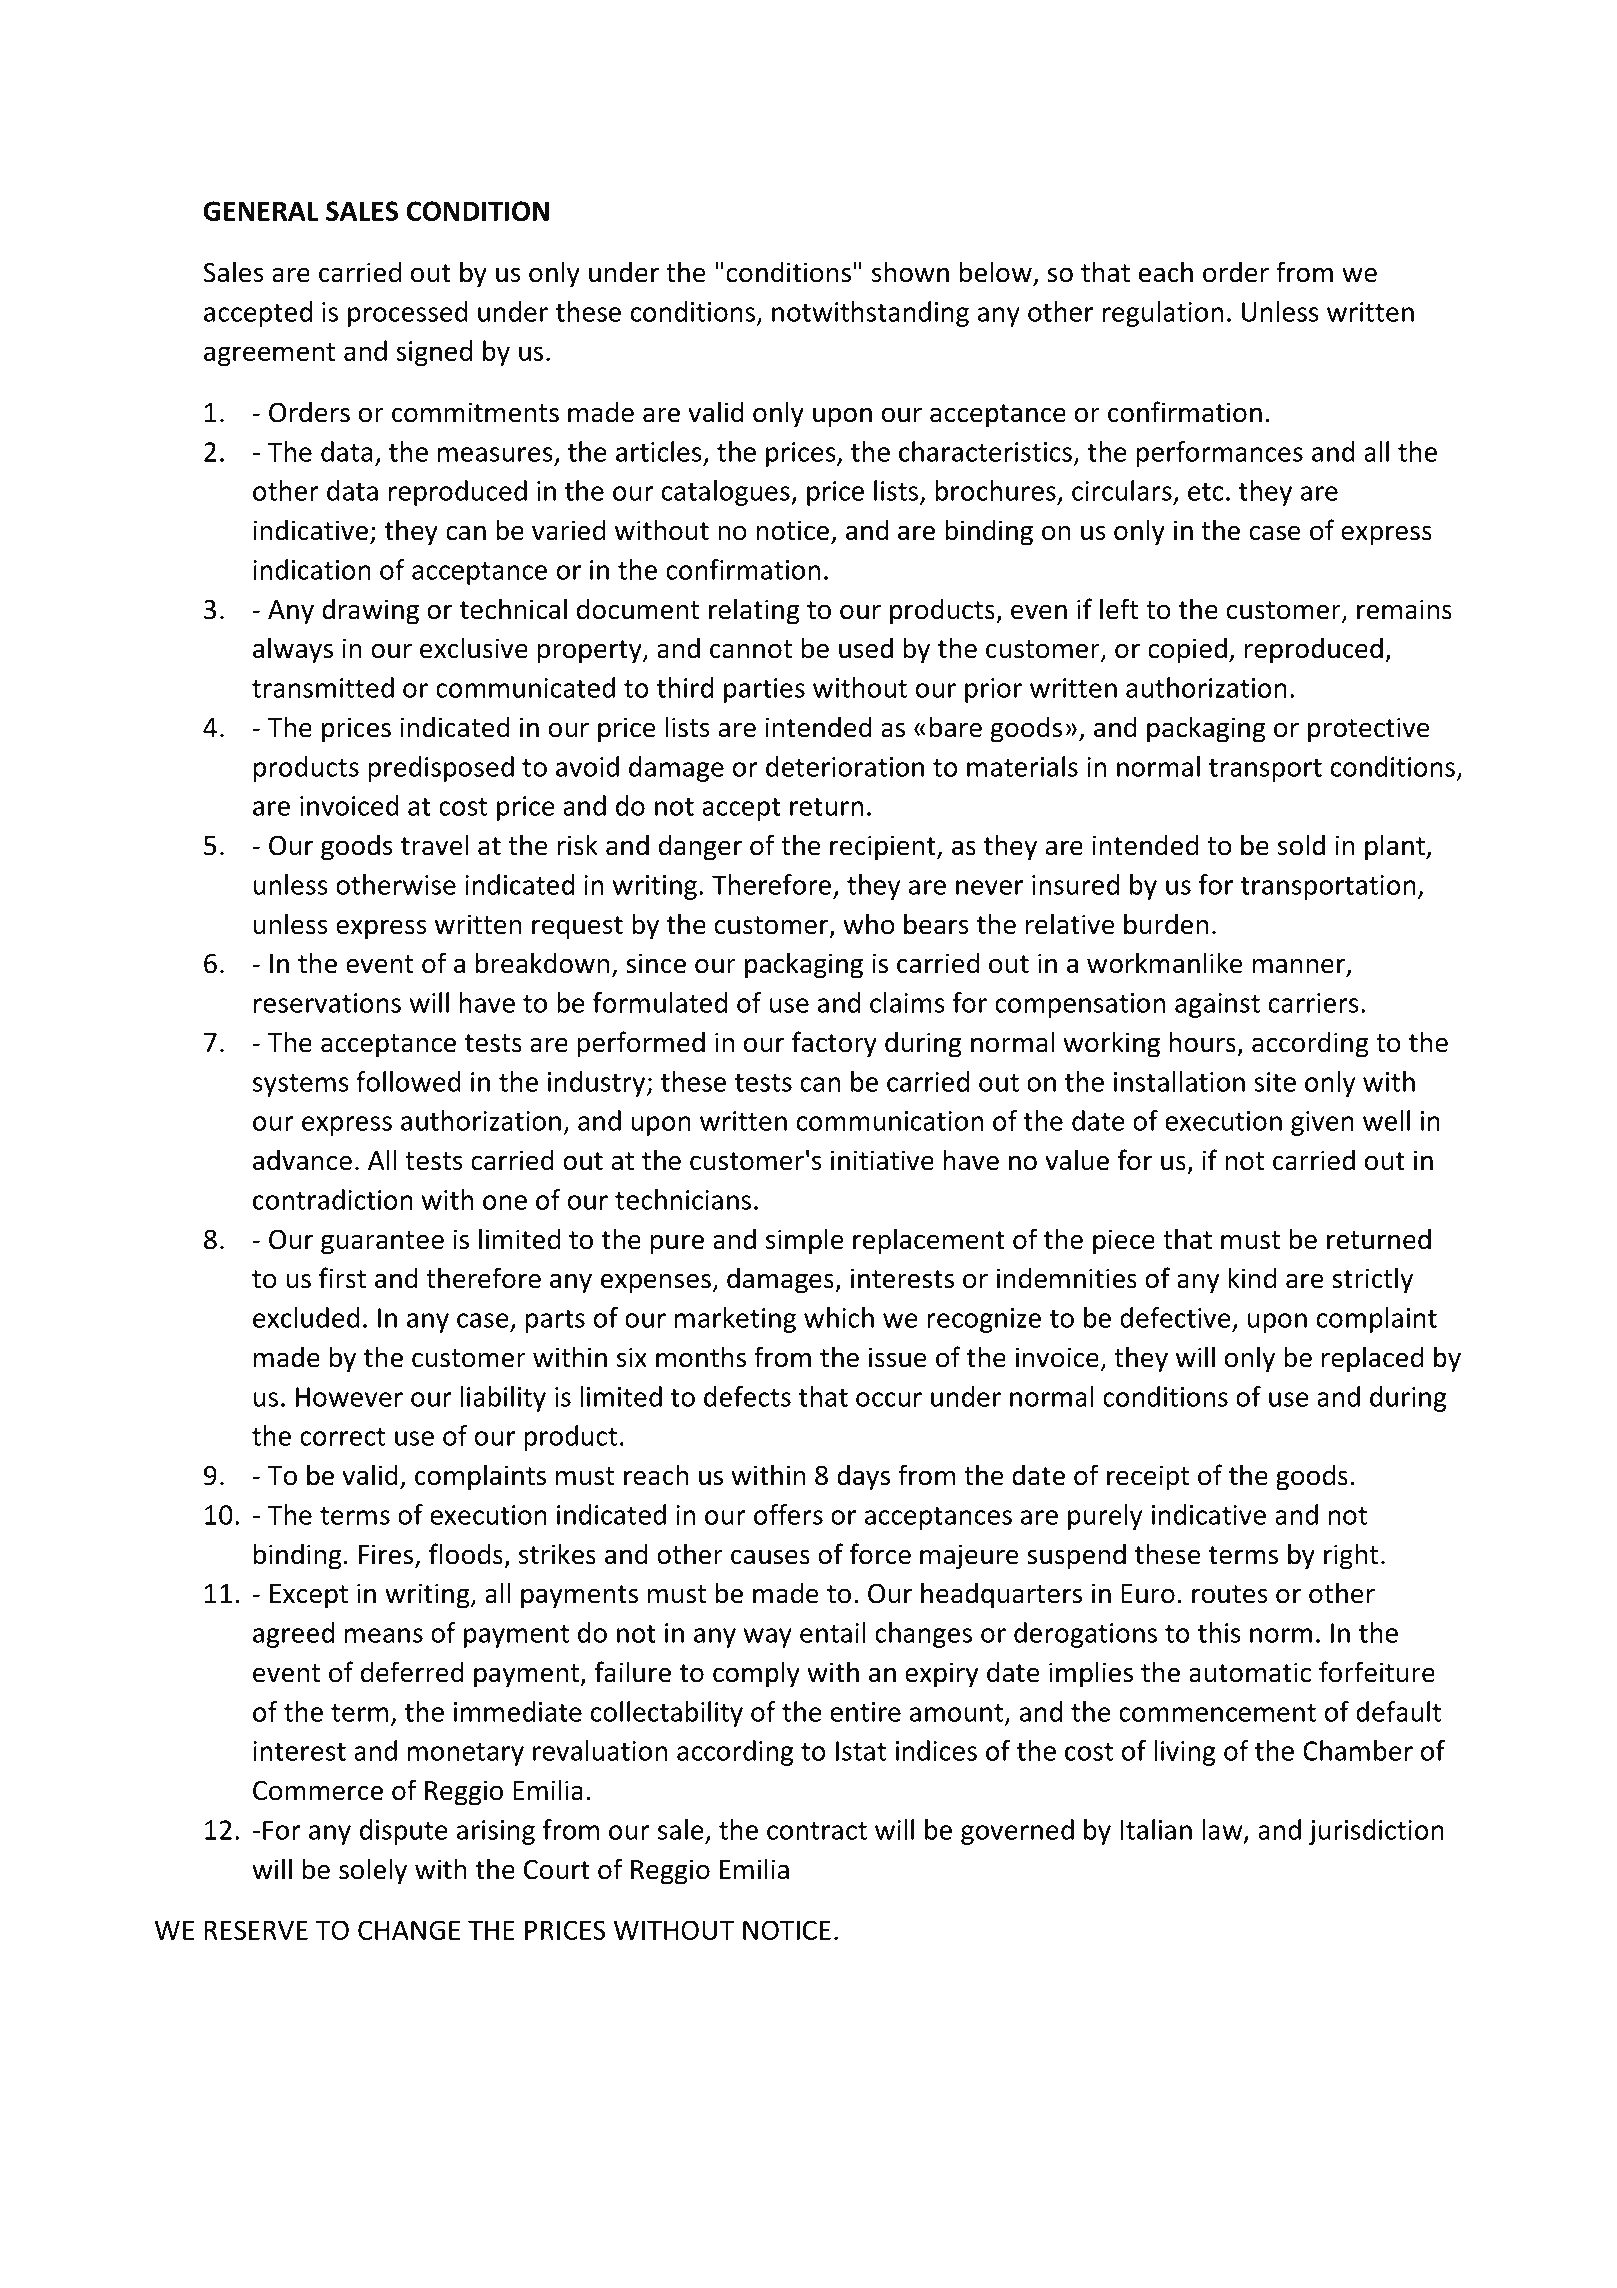 This document has width=1617, height=2288. I want to click on copied, so click(1187, 650).
